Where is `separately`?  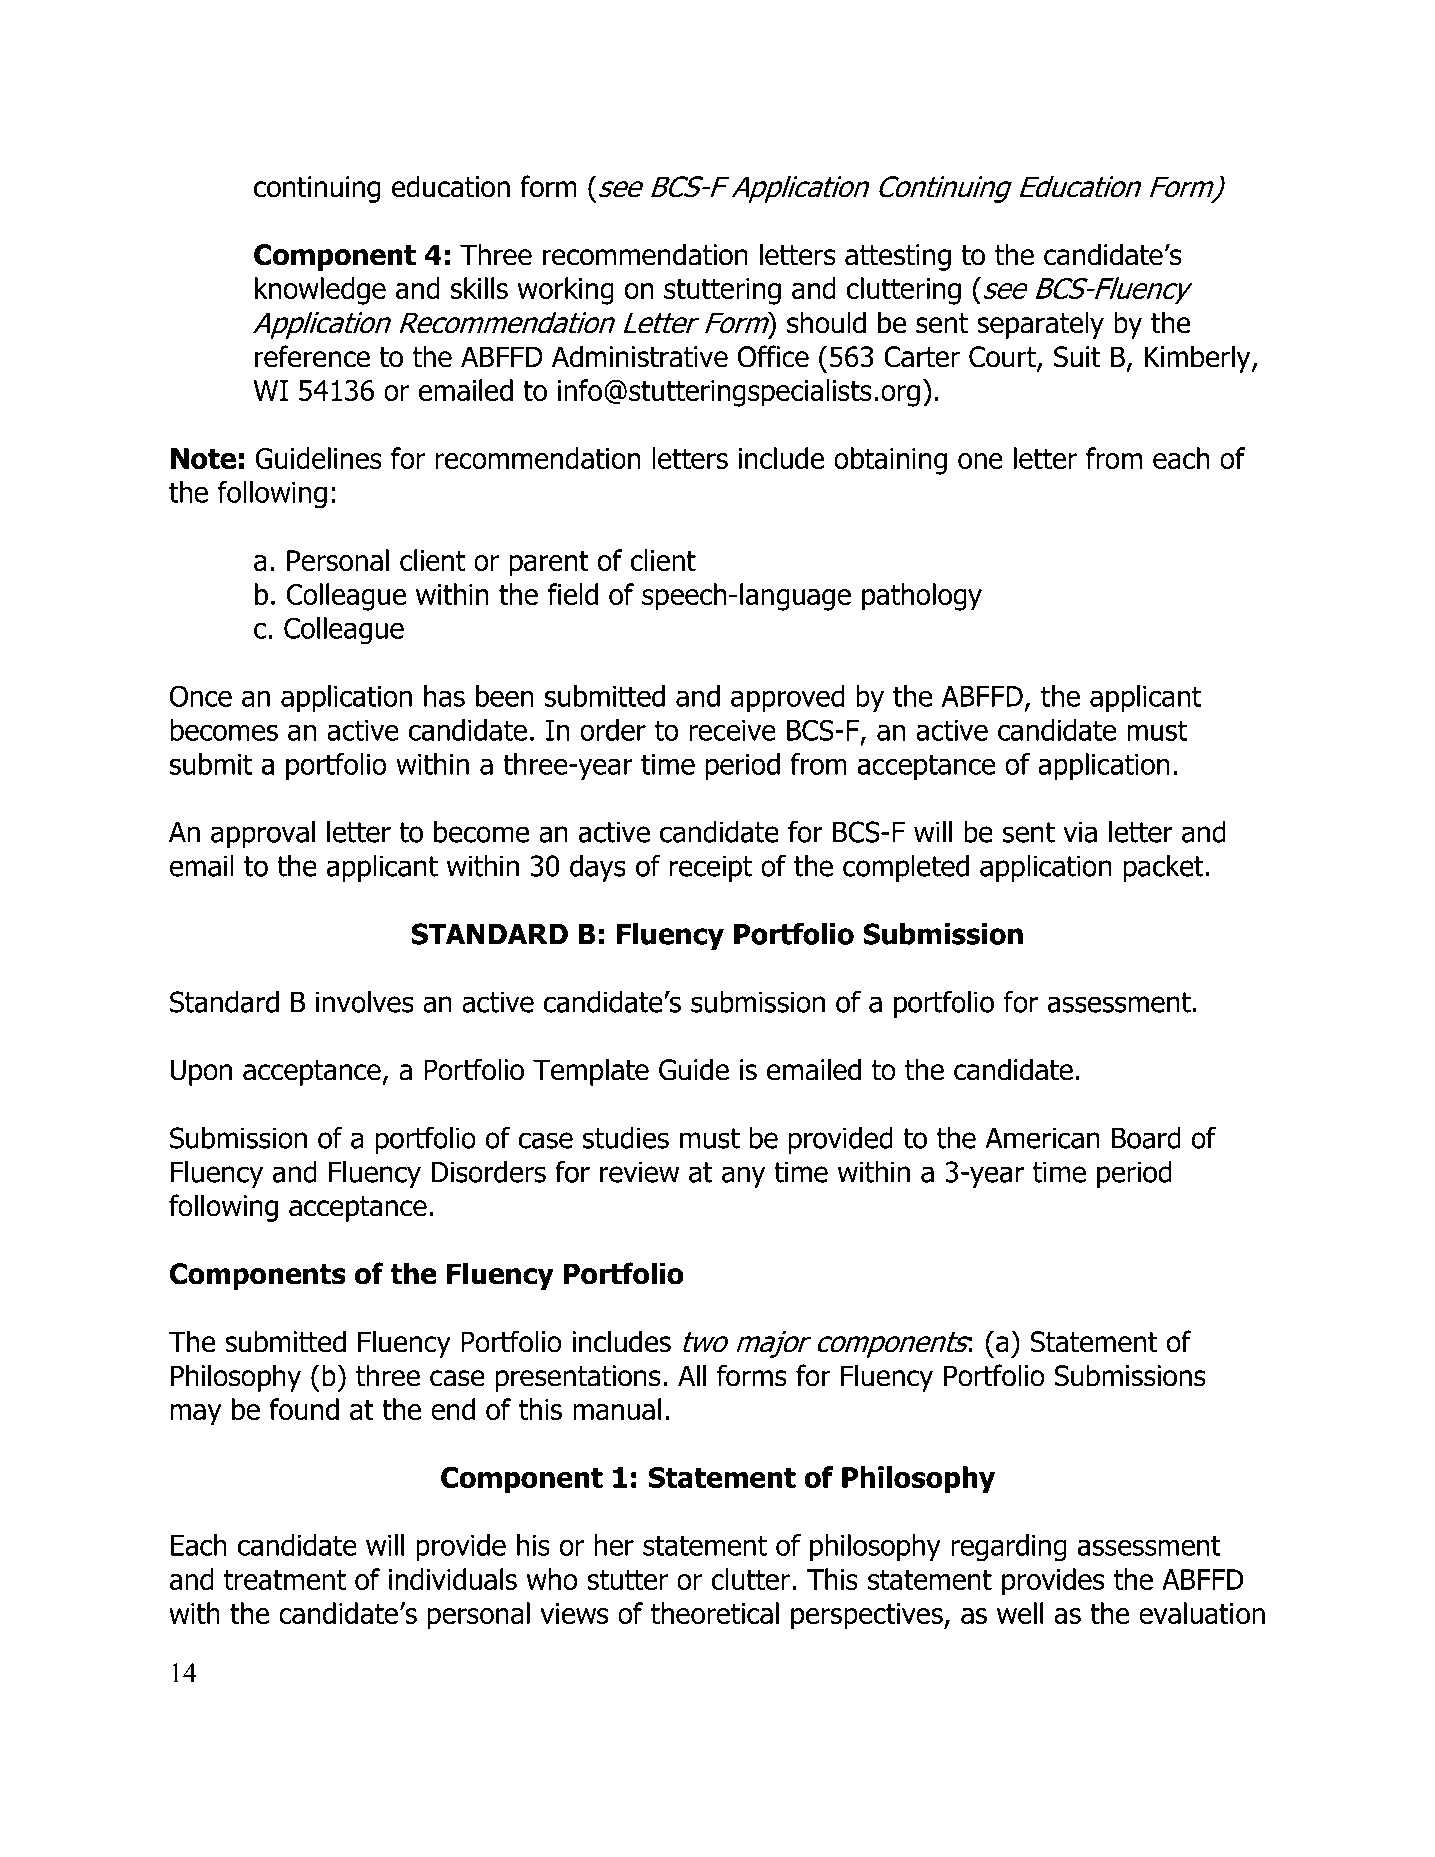
separately is located at coordinates (1040, 325).
